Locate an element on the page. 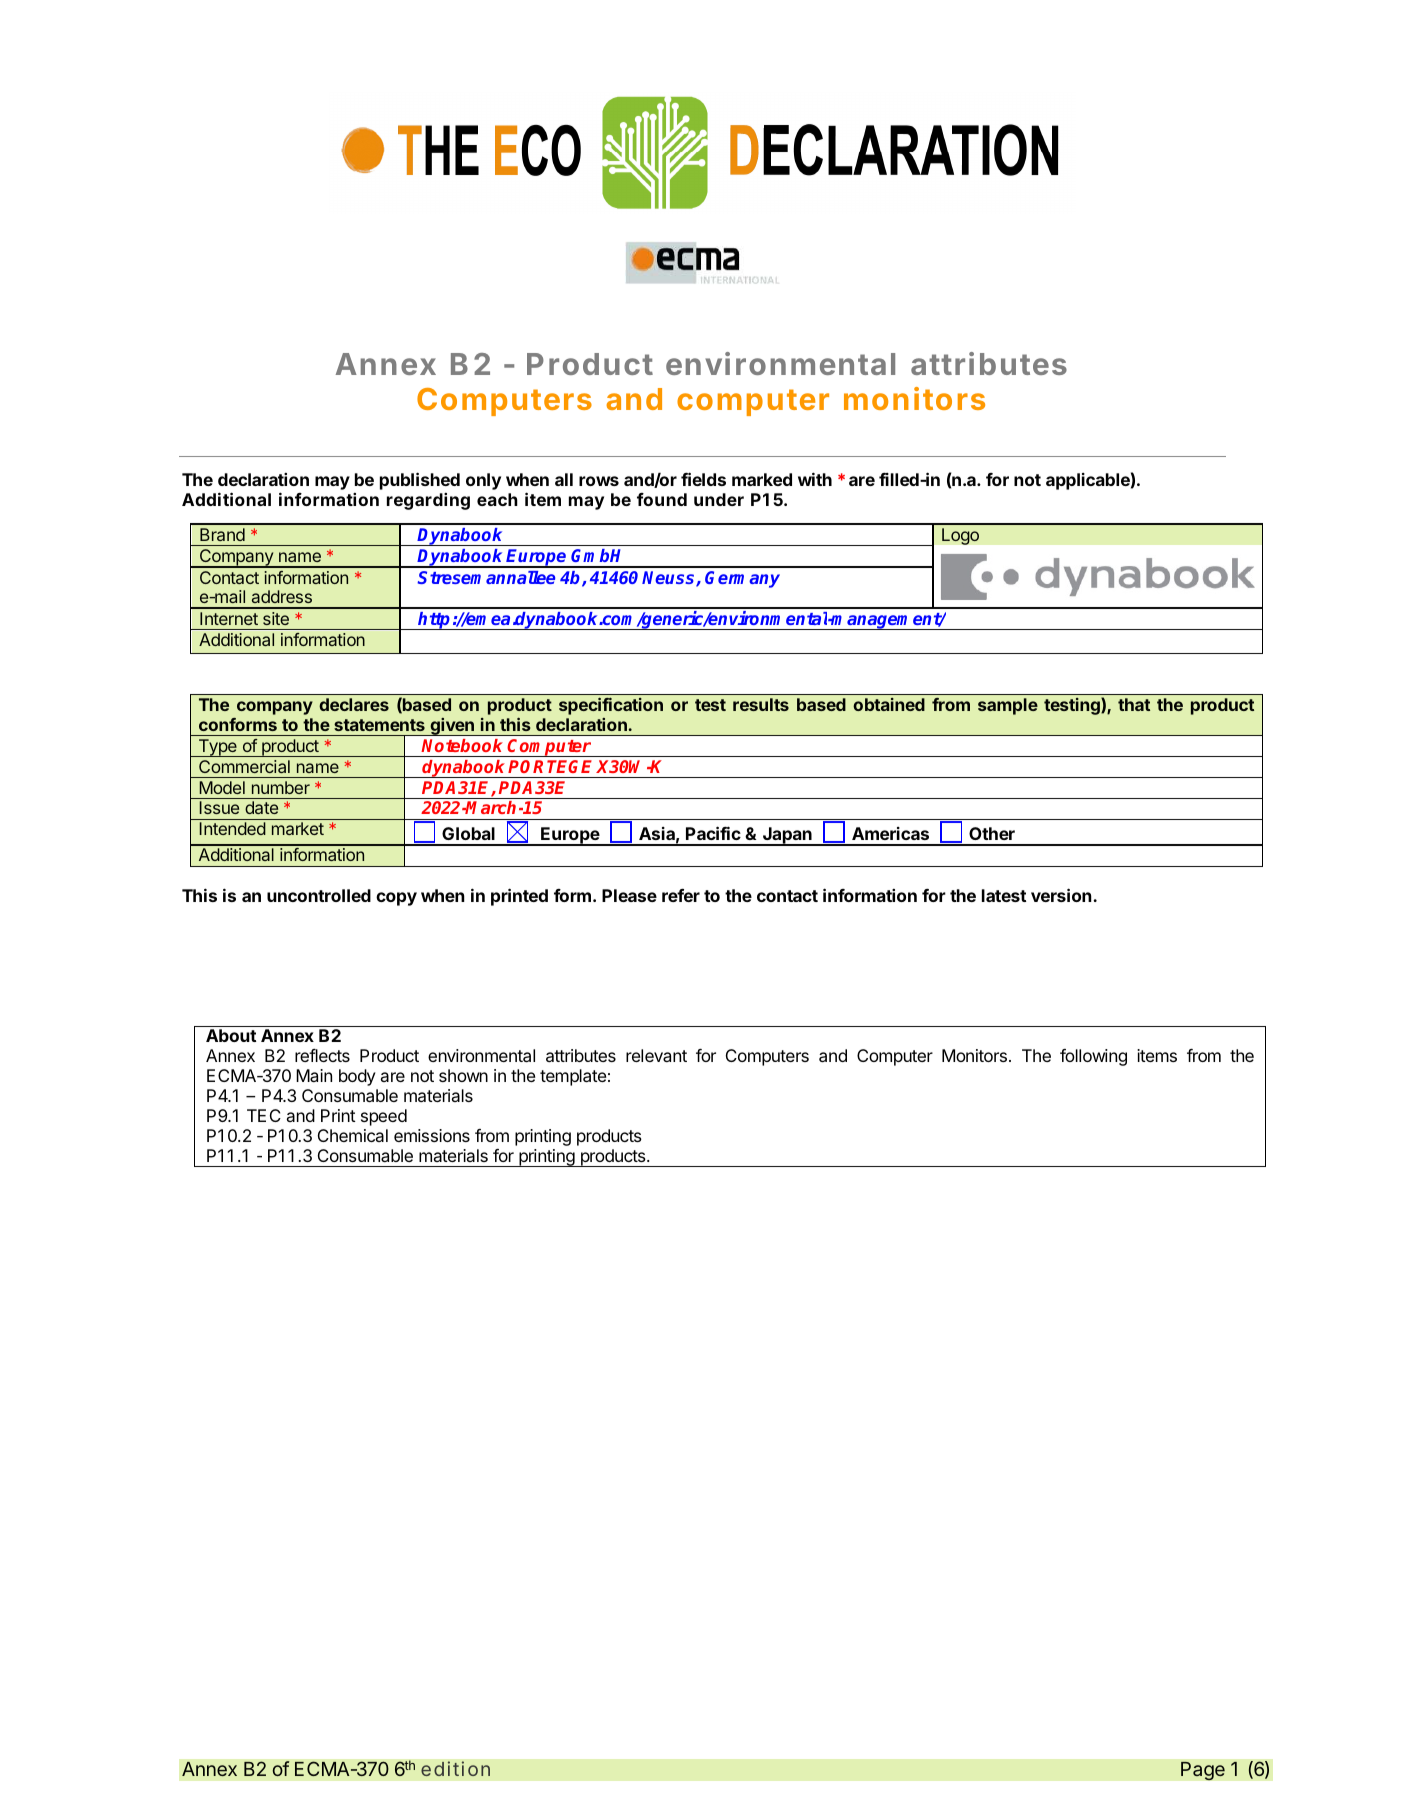 This document has height=1819, width=1406. following is located at coordinates (1093, 1057).
